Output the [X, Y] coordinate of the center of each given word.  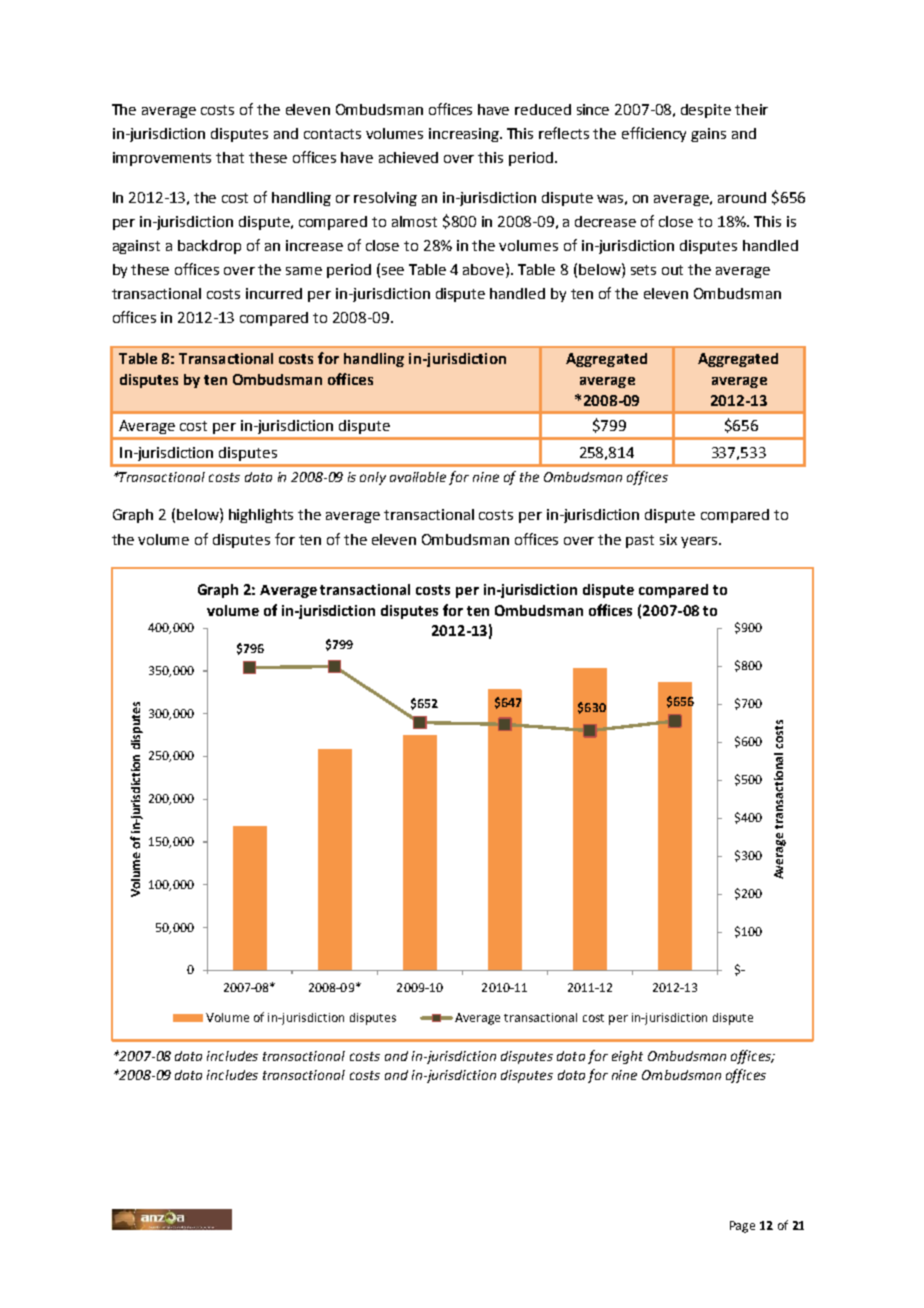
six [668, 539]
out [672, 270]
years [700, 542]
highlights [261, 516]
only [373, 478]
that [230, 157]
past [640, 541]
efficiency [654, 134]
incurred [274, 293]
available [418, 477]
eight [627, 1057]
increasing [465, 135]
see [393, 271]
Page [742, 1227]
